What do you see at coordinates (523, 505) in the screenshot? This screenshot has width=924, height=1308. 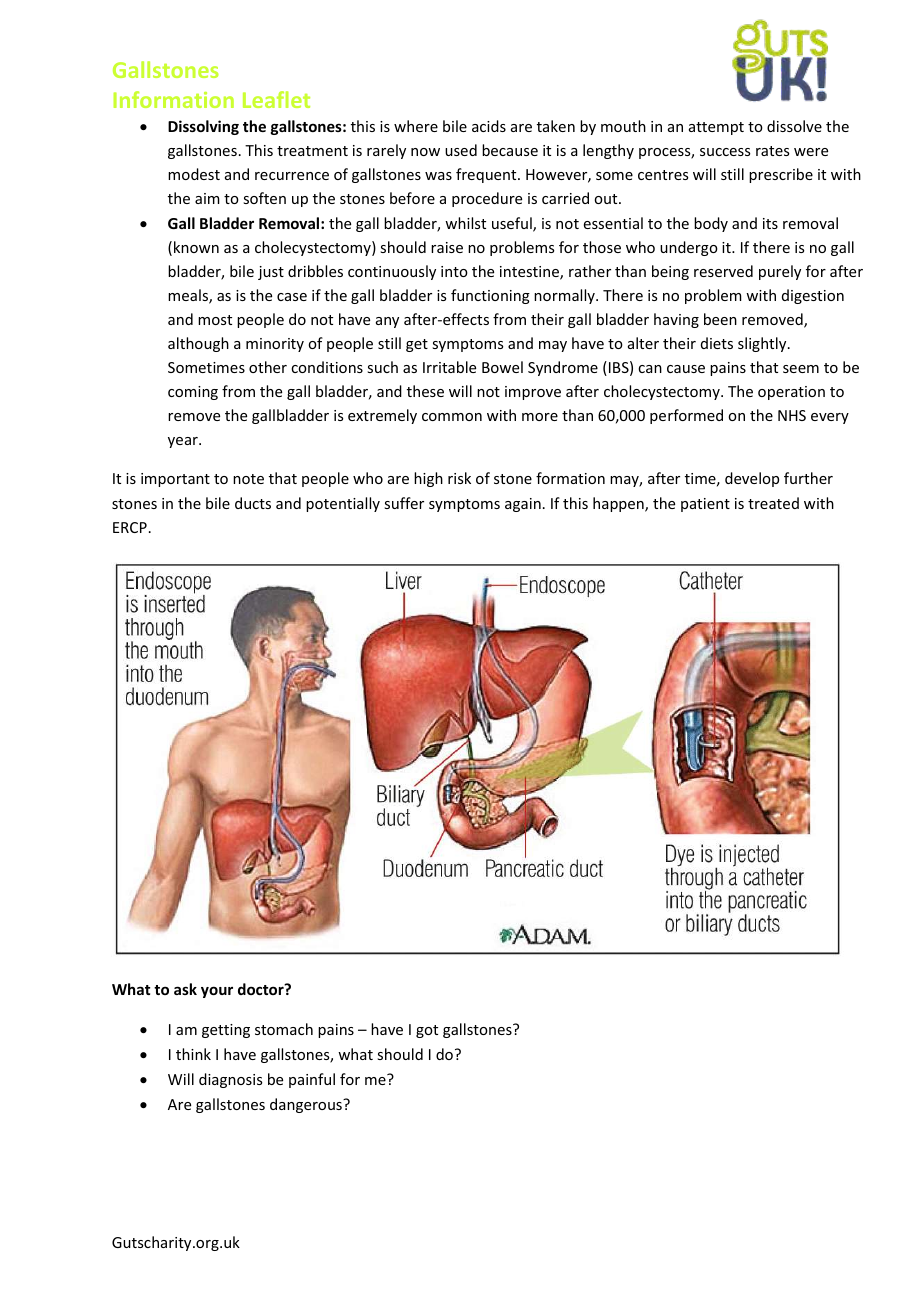 I see `again` at bounding box center [523, 505].
